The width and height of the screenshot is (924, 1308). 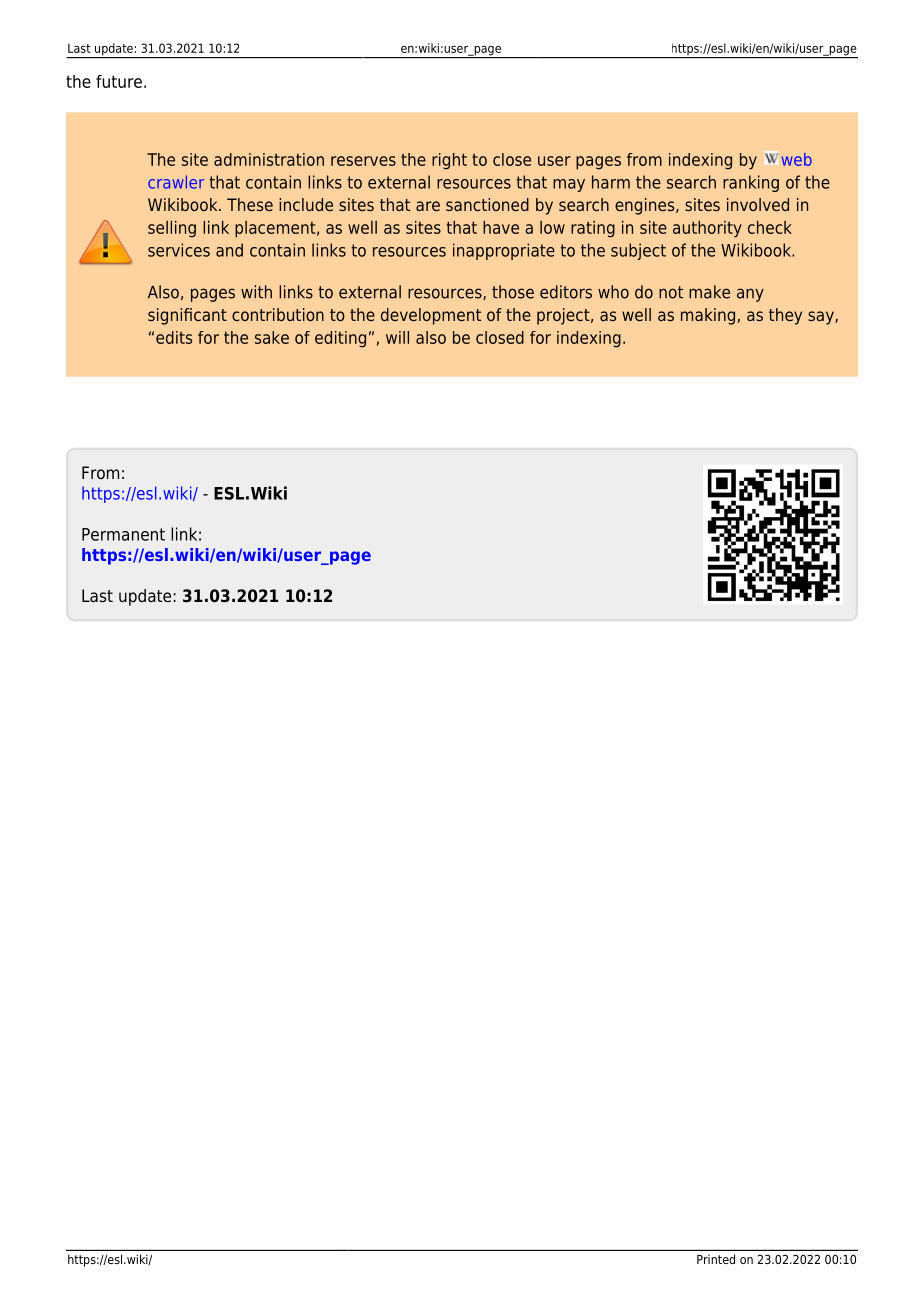 What do you see at coordinates (431, 316) in the screenshot?
I see `development` at bounding box center [431, 316].
